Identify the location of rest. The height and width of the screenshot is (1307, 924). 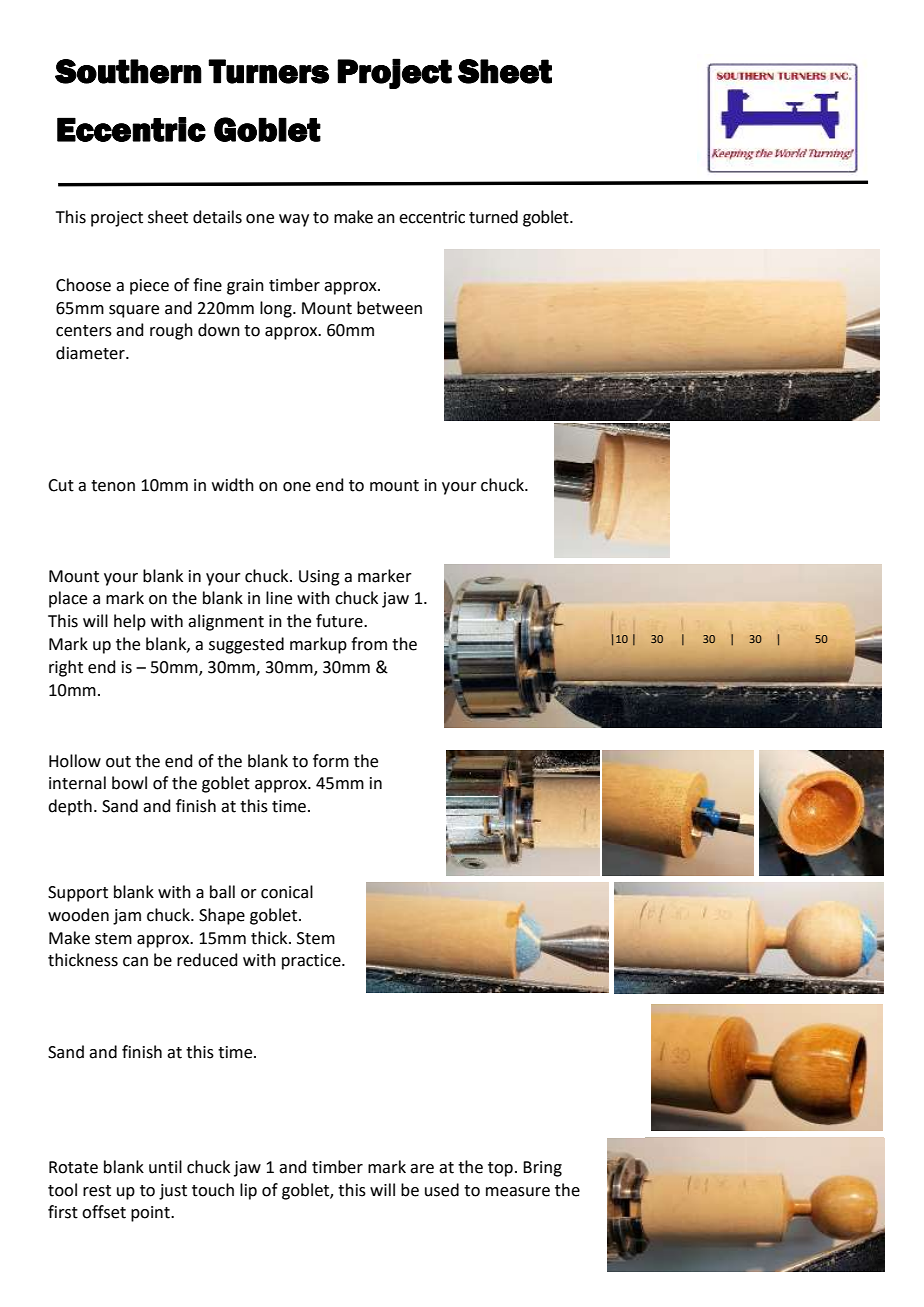
(97, 1191).
